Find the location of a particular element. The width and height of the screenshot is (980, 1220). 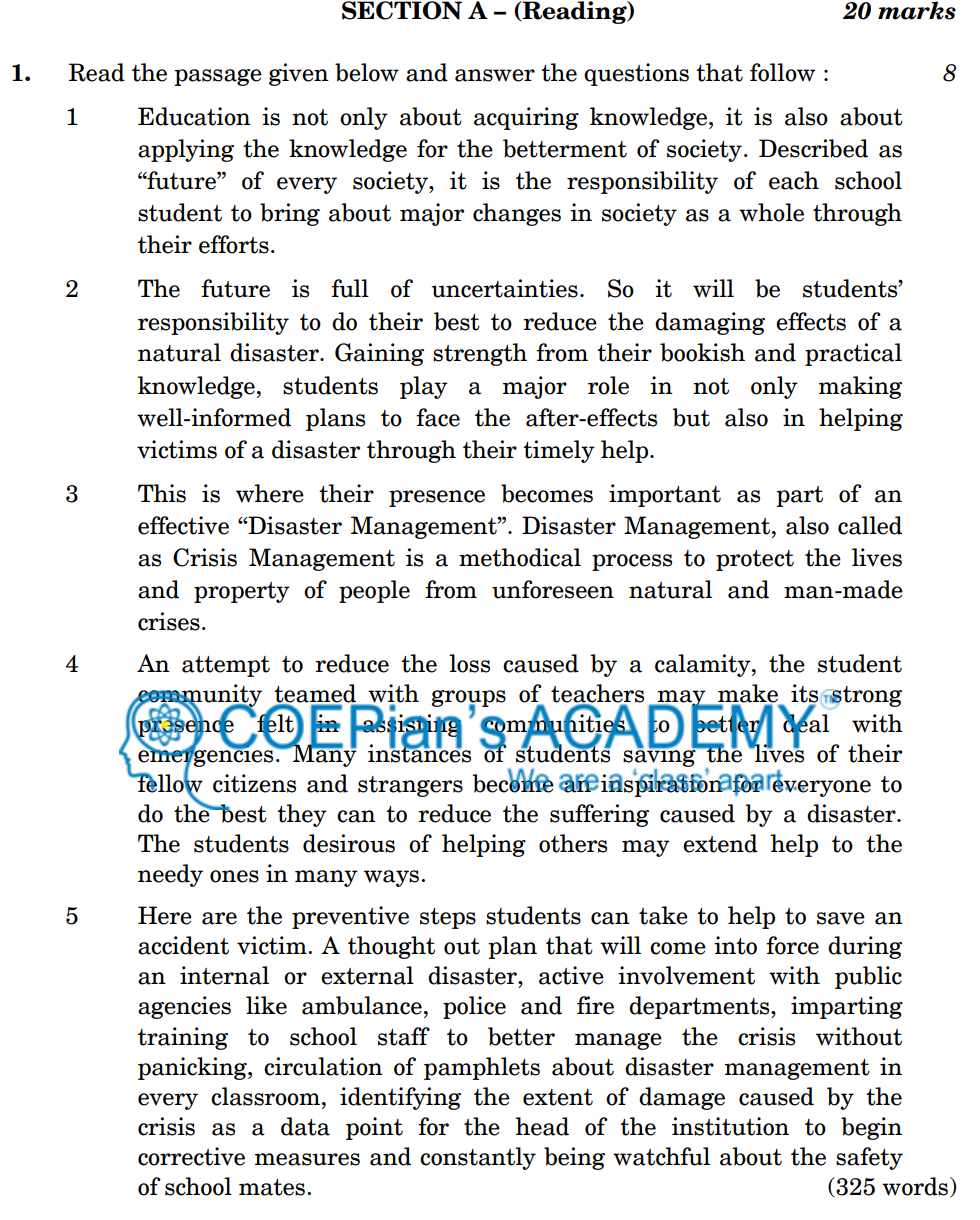

follow is located at coordinates (782, 72).
